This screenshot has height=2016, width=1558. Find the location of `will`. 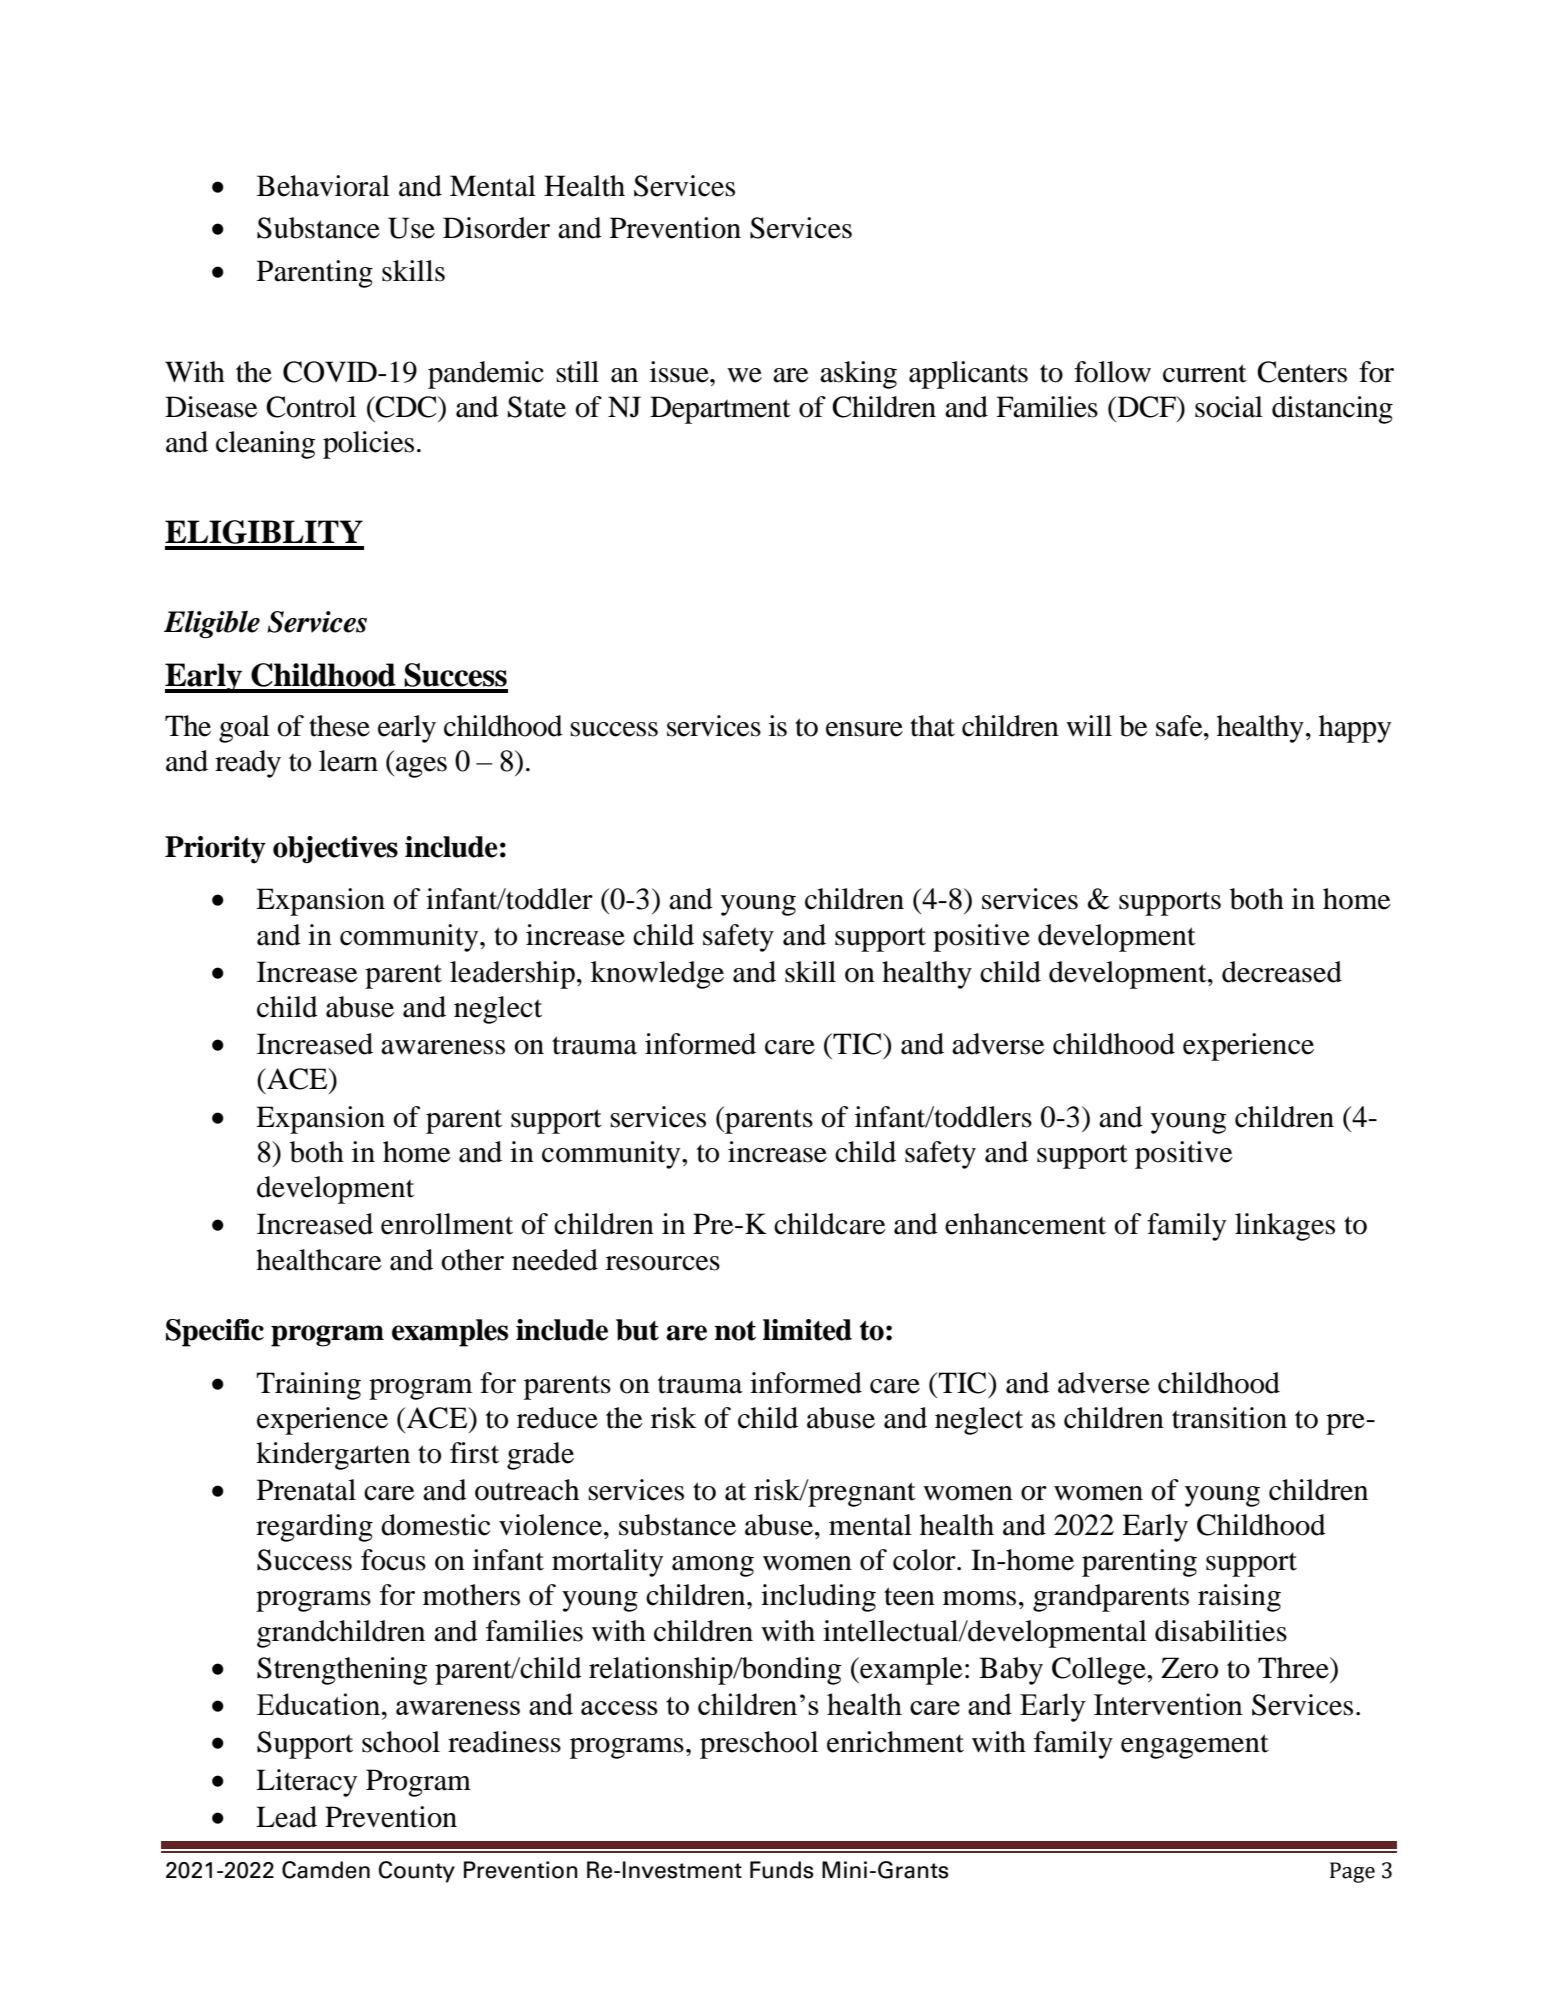

will is located at coordinates (1089, 725).
